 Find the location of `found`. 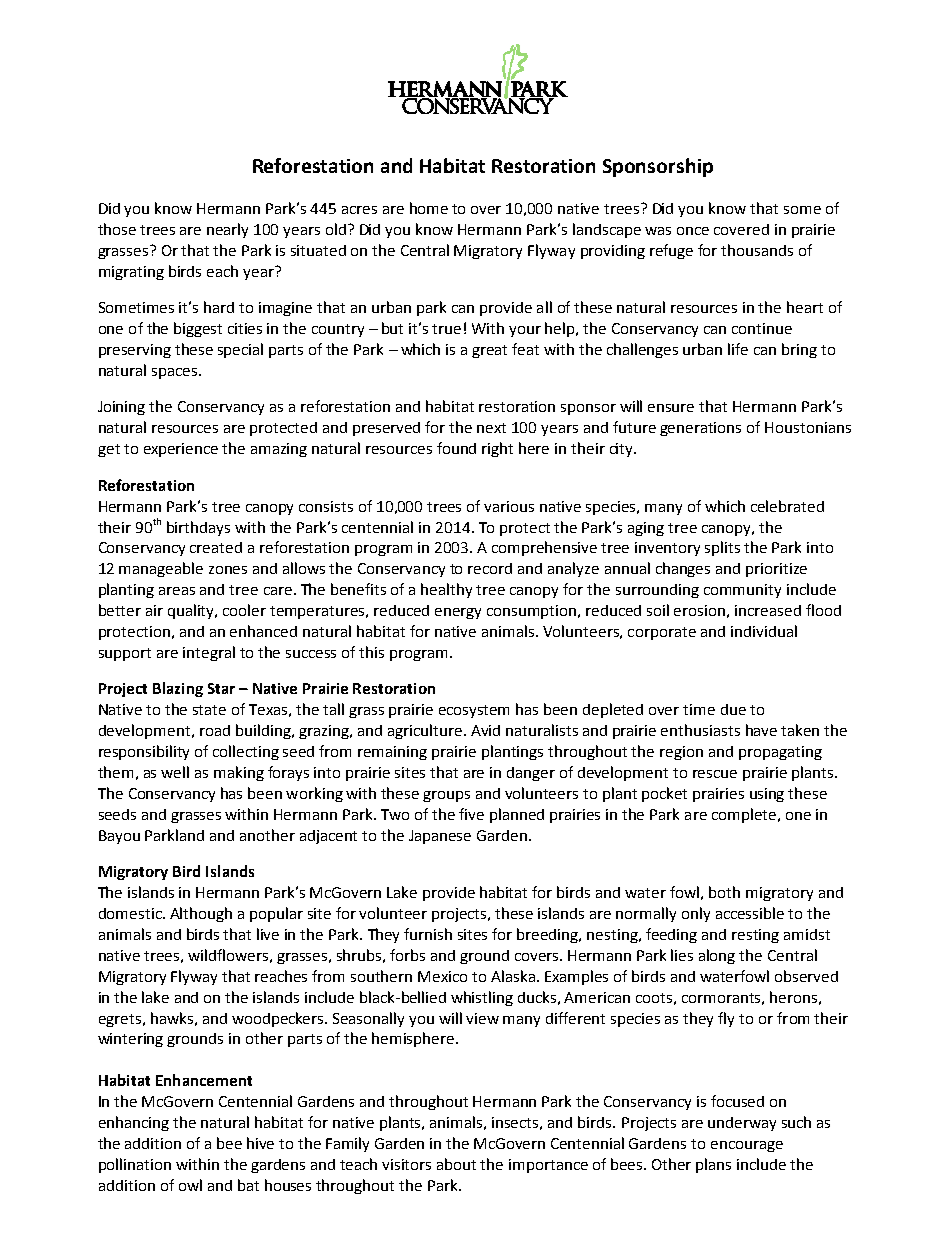

found is located at coordinates (456, 448).
